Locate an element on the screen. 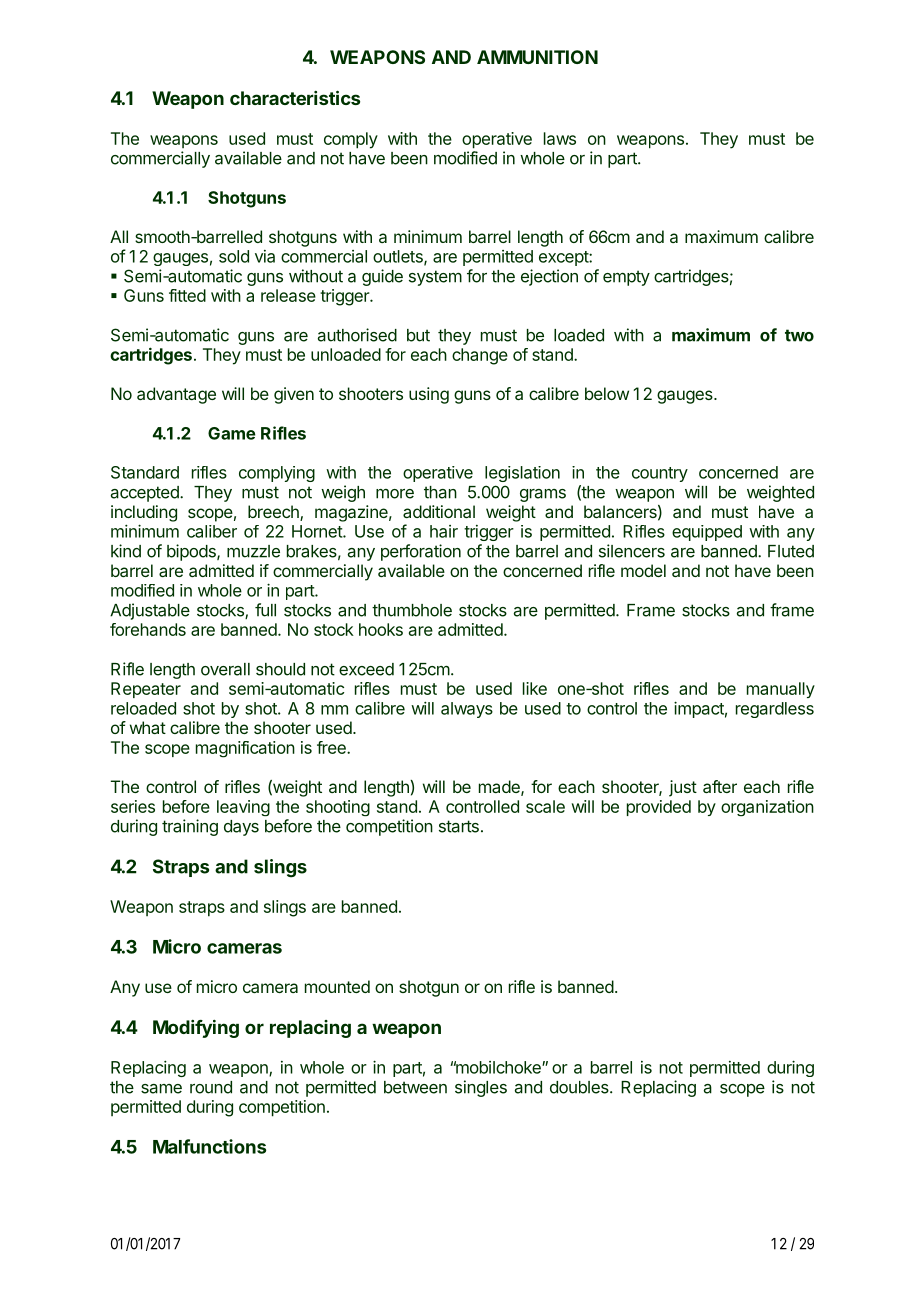  perforation is located at coordinates (421, 552).
